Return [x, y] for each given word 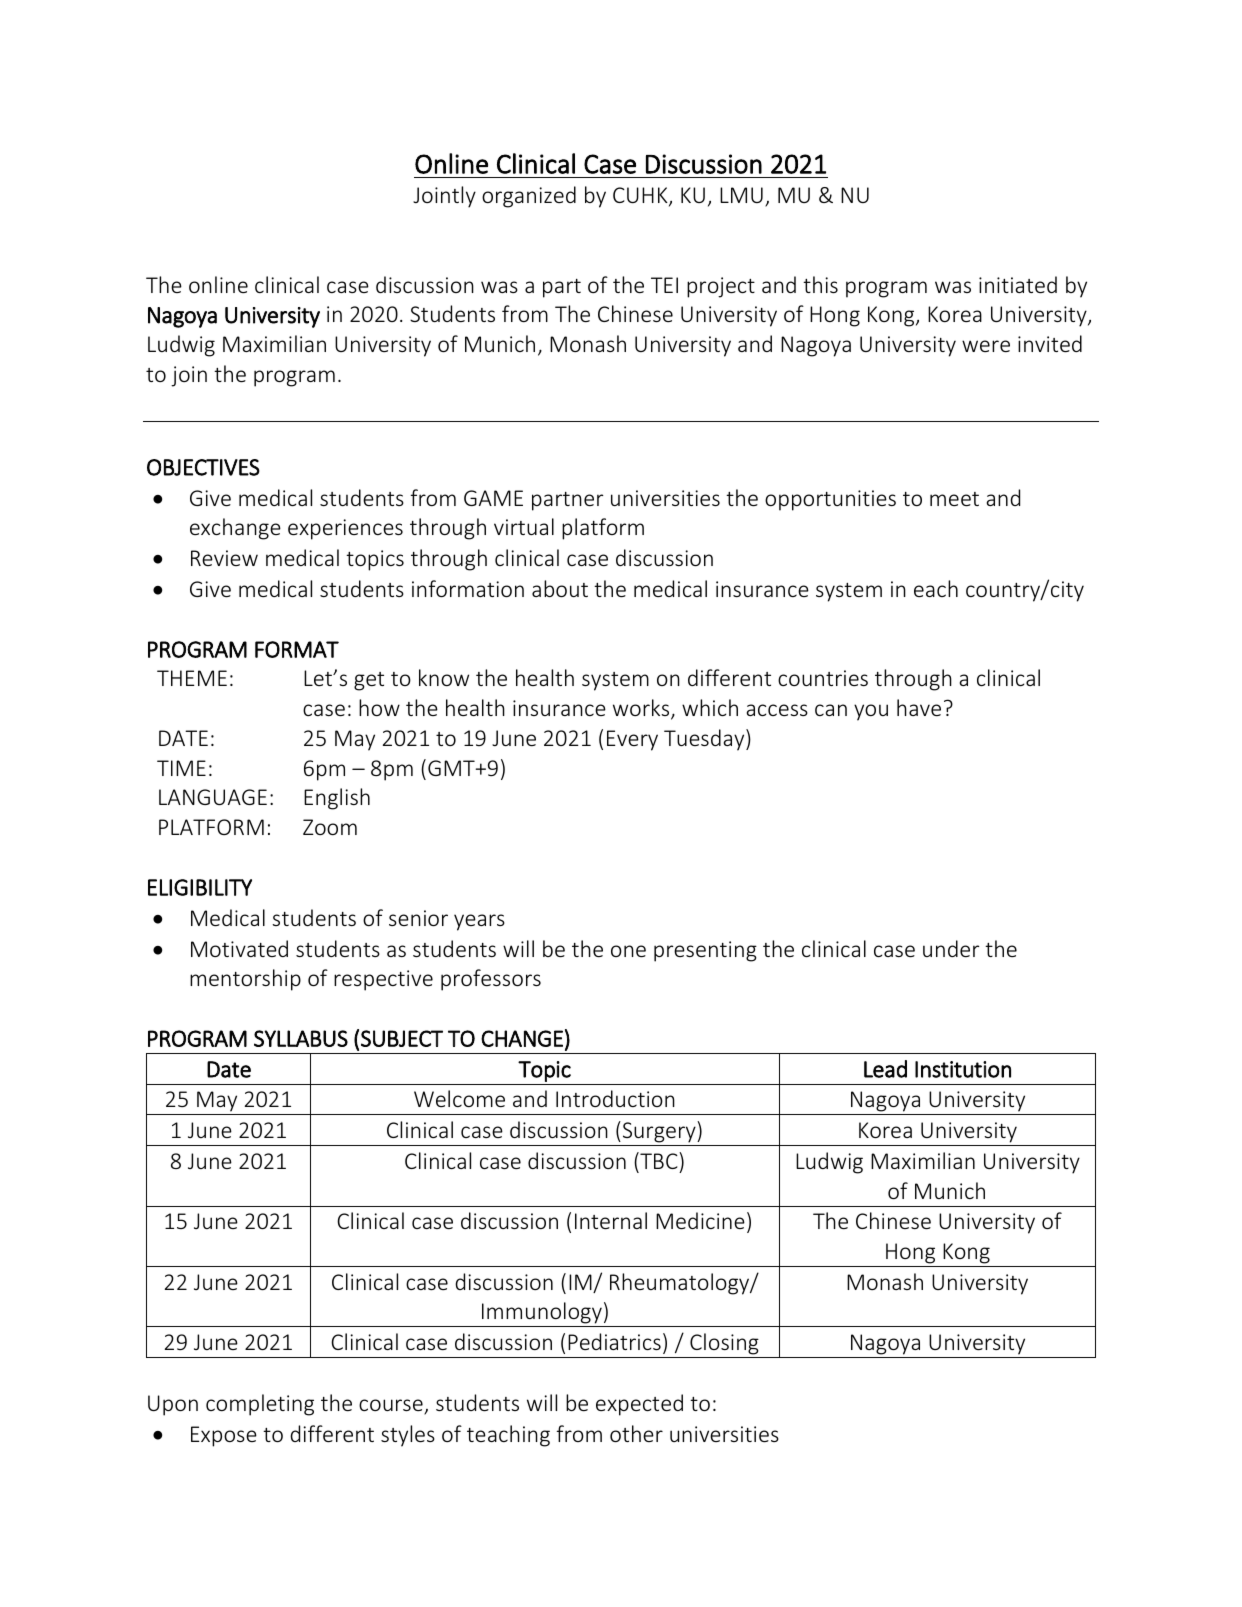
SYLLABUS [301, 1038]
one [628, 951]
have [919, 707]
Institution [963, 1069]
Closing [724, 1344]
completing [260, 1405]
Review [224, 558]
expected [639, 1405]
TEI [664, 285]
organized [529, 197]
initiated [1018, 284]
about [560, 588]
